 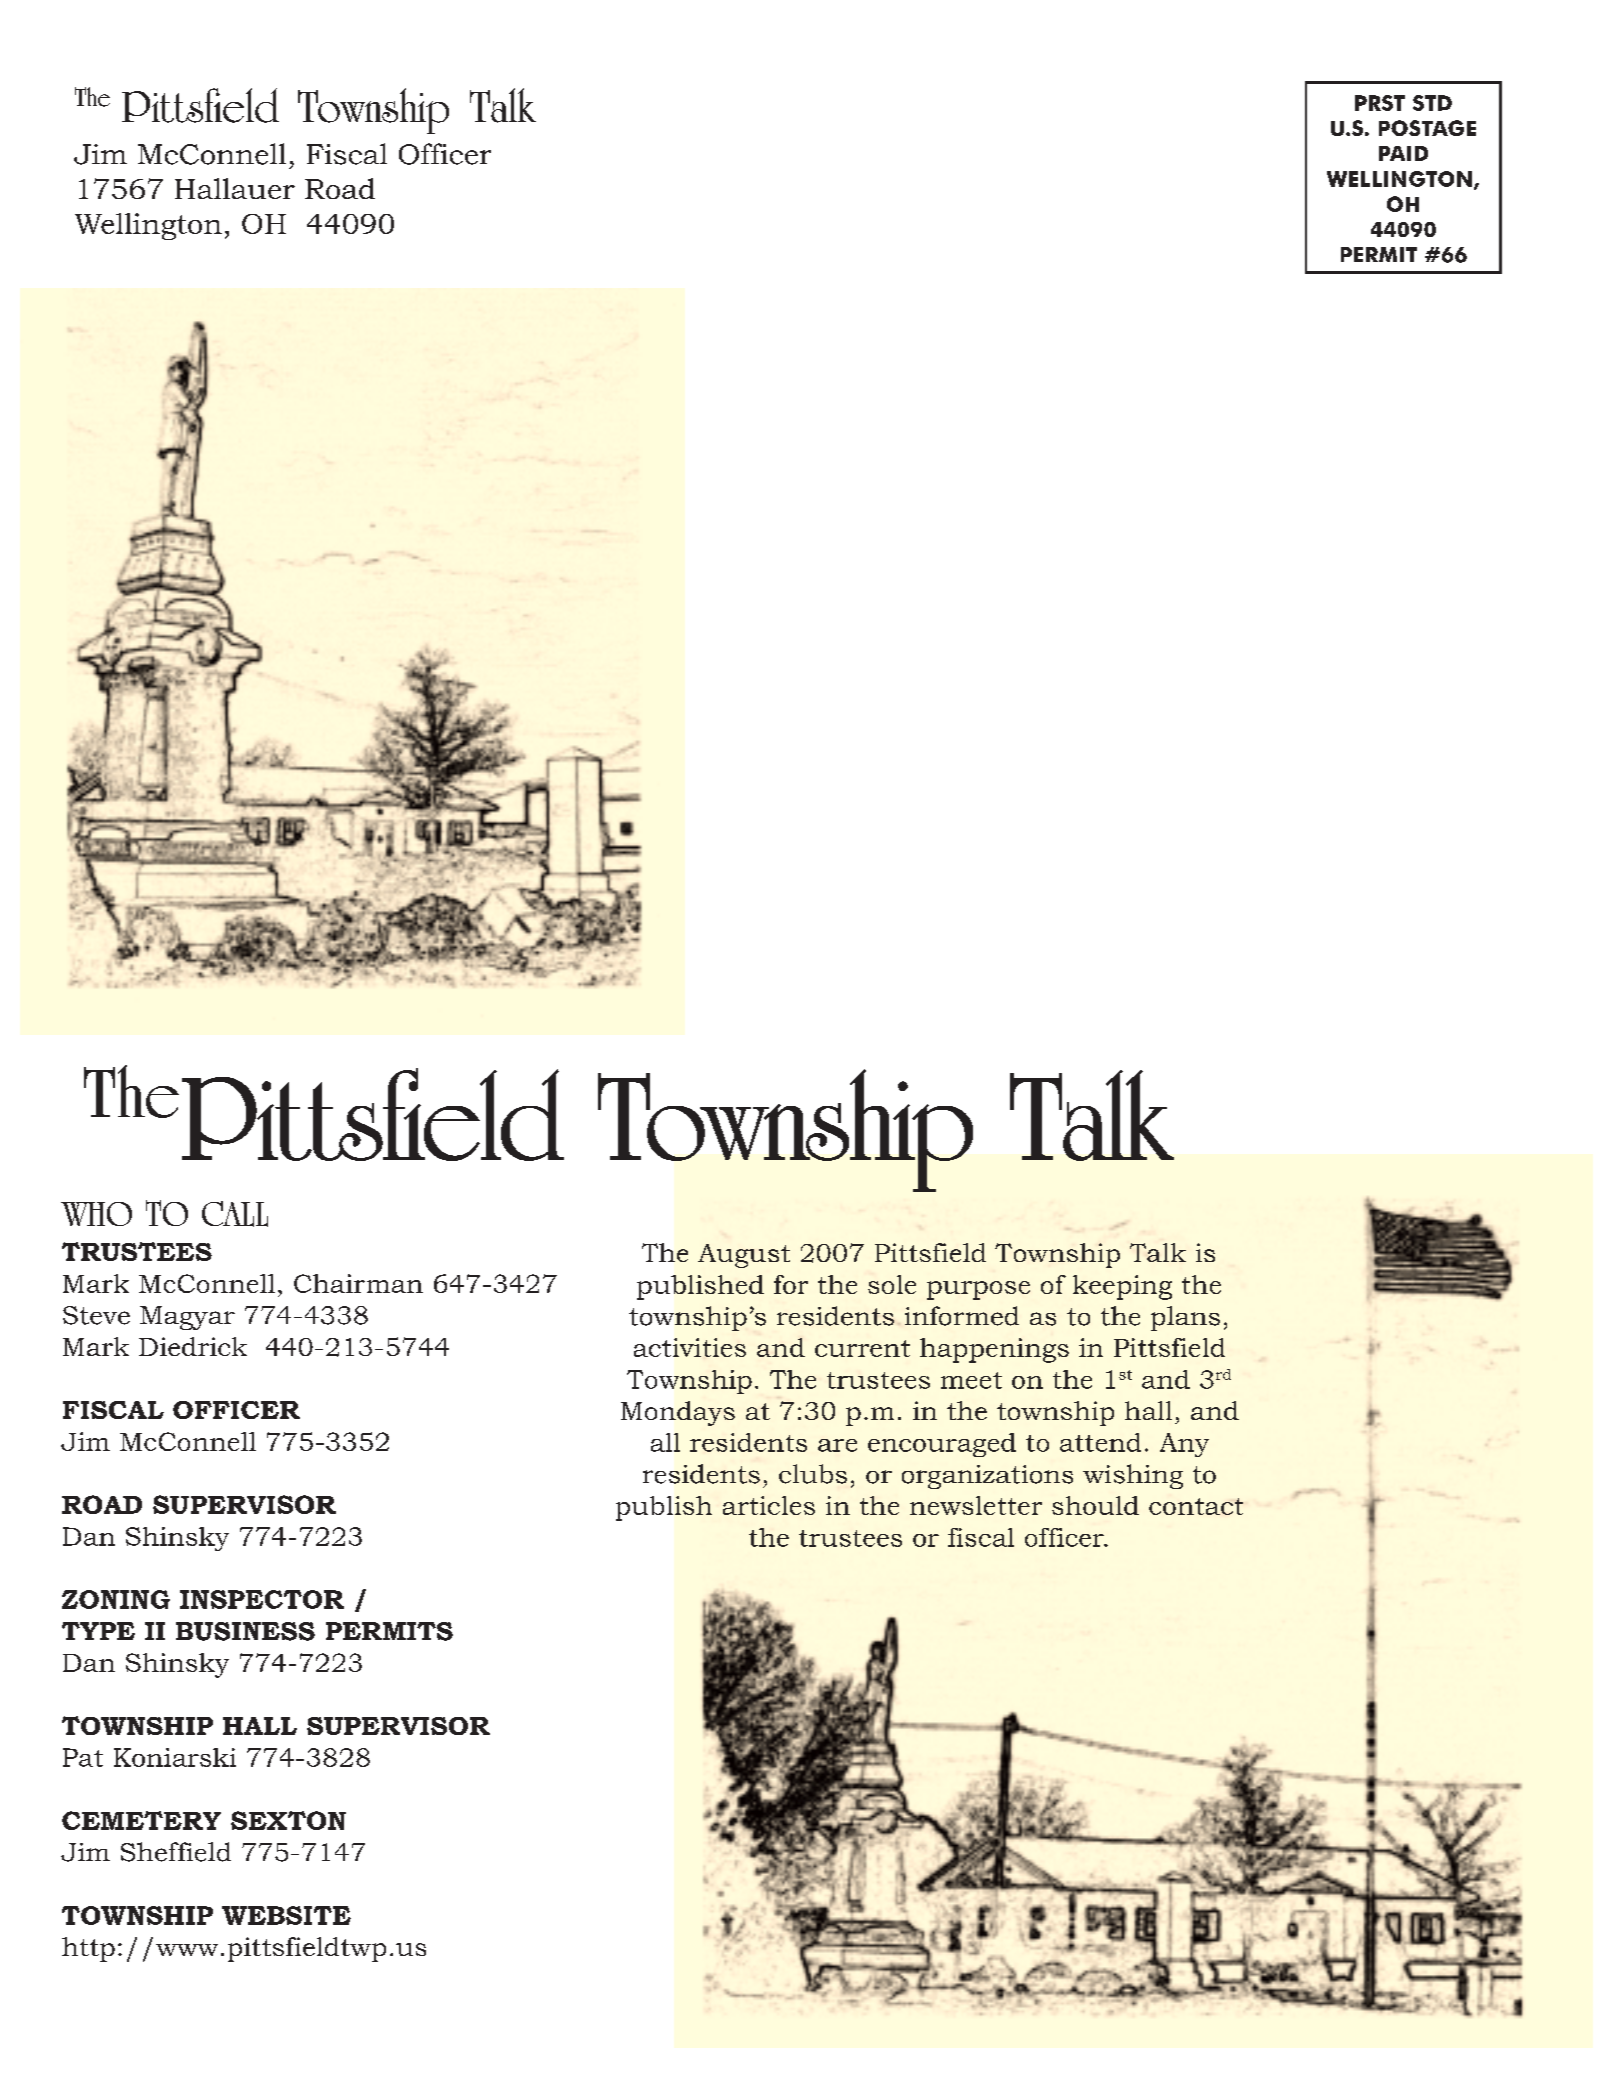 What do you see at coordinates (288, 1820) in the document?
I see `SEXTON` at bounding box center [288, 1820].
